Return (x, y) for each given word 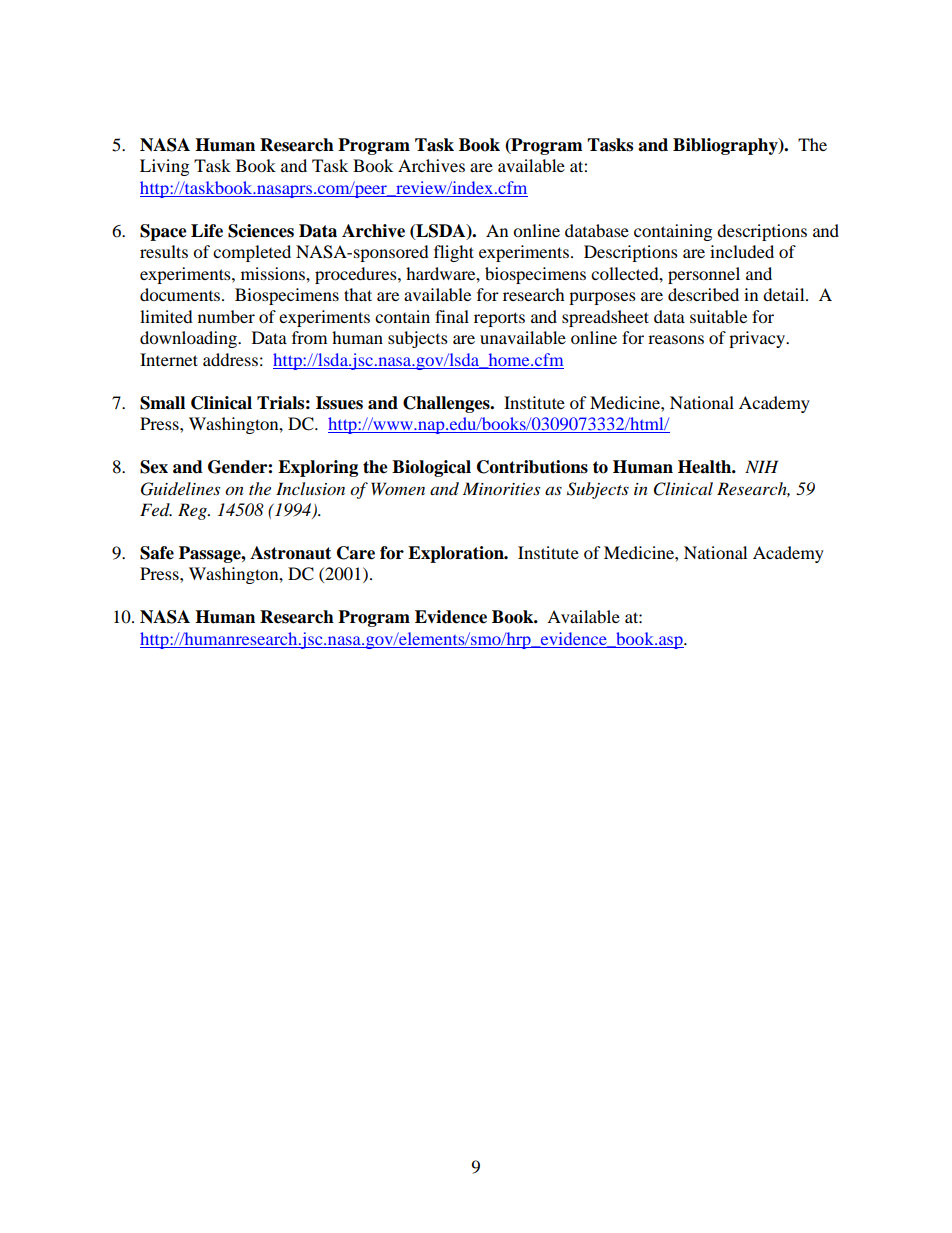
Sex (154, 467)
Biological (431, 468)
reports (499, 319)
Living (164, 167)
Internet (169, 359)
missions (274, 273)
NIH (761, 466)
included (742, 251)
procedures (357, 275)
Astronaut (290, 553)
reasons (676, 339)
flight (454, 253)
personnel (704, 275)
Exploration (457, 554)
